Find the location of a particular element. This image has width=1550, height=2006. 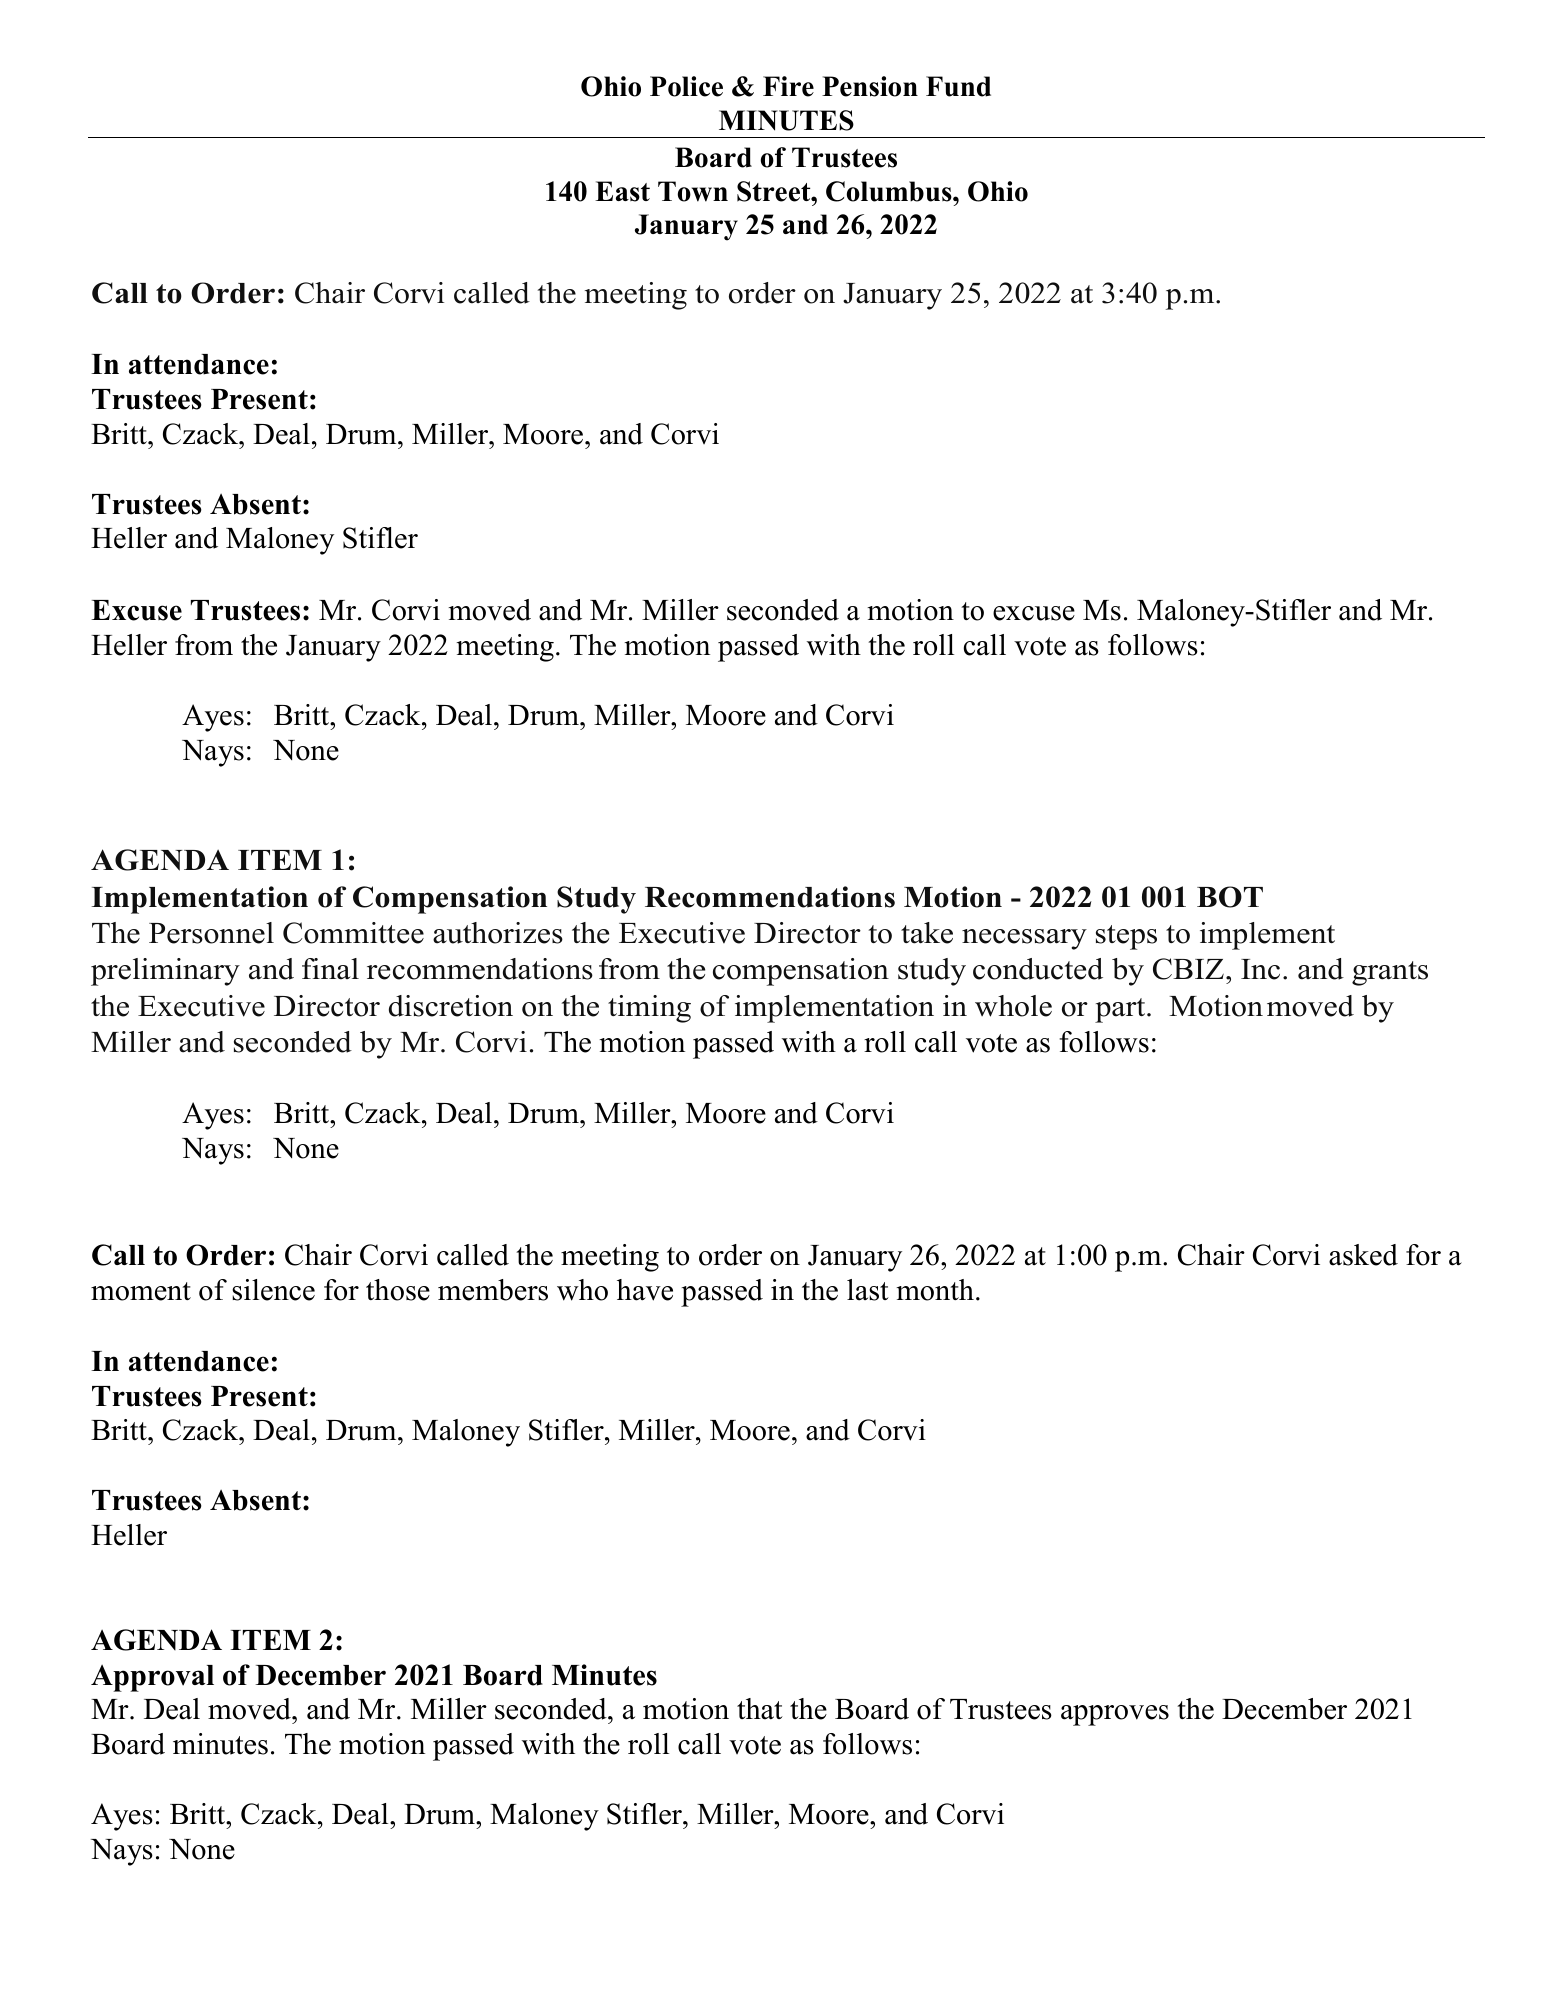

Fund is located at coordinates (958, 86).
